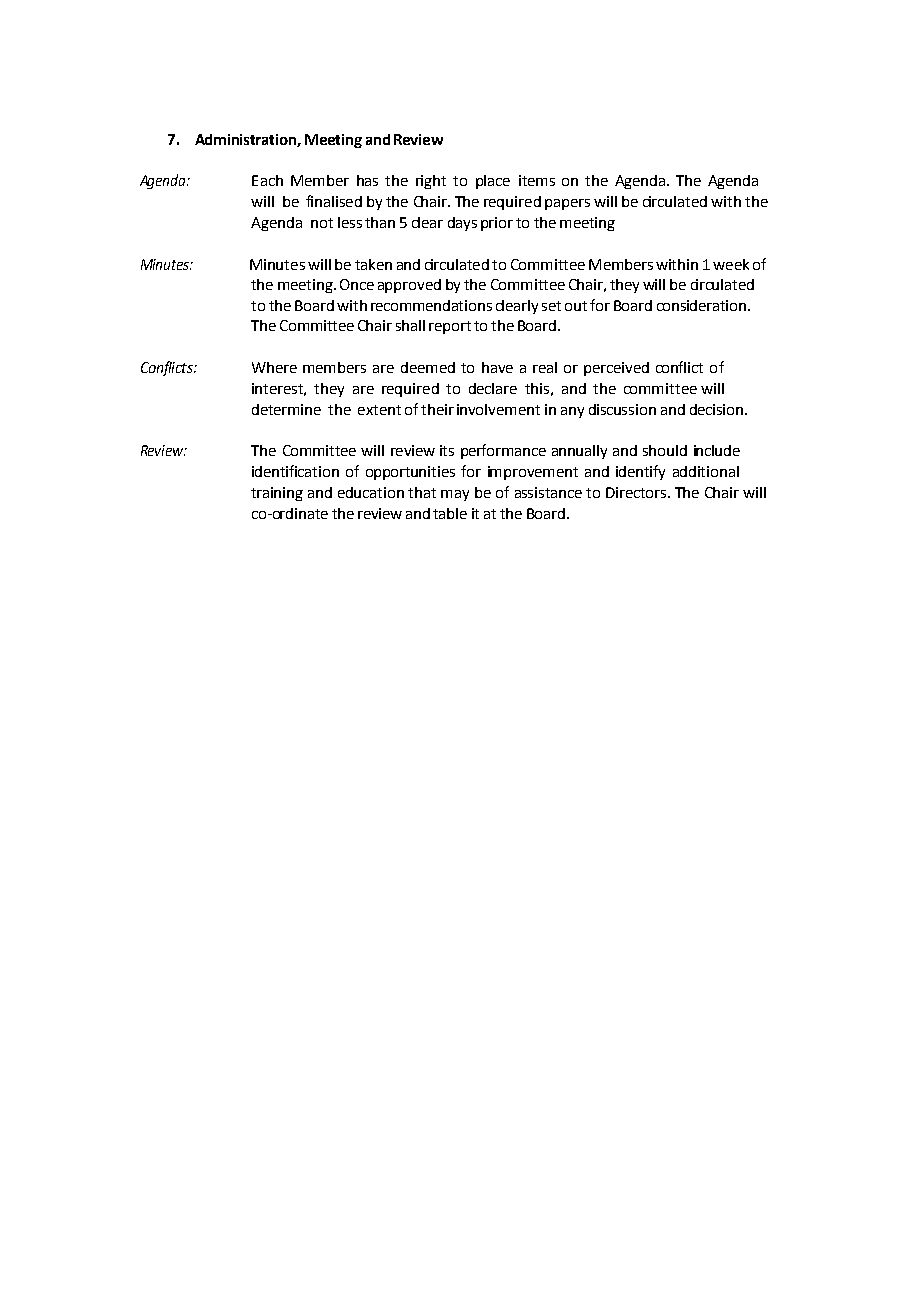  Describe the element at coordinates (567, 204) in the document. I see `papers` at that location.
